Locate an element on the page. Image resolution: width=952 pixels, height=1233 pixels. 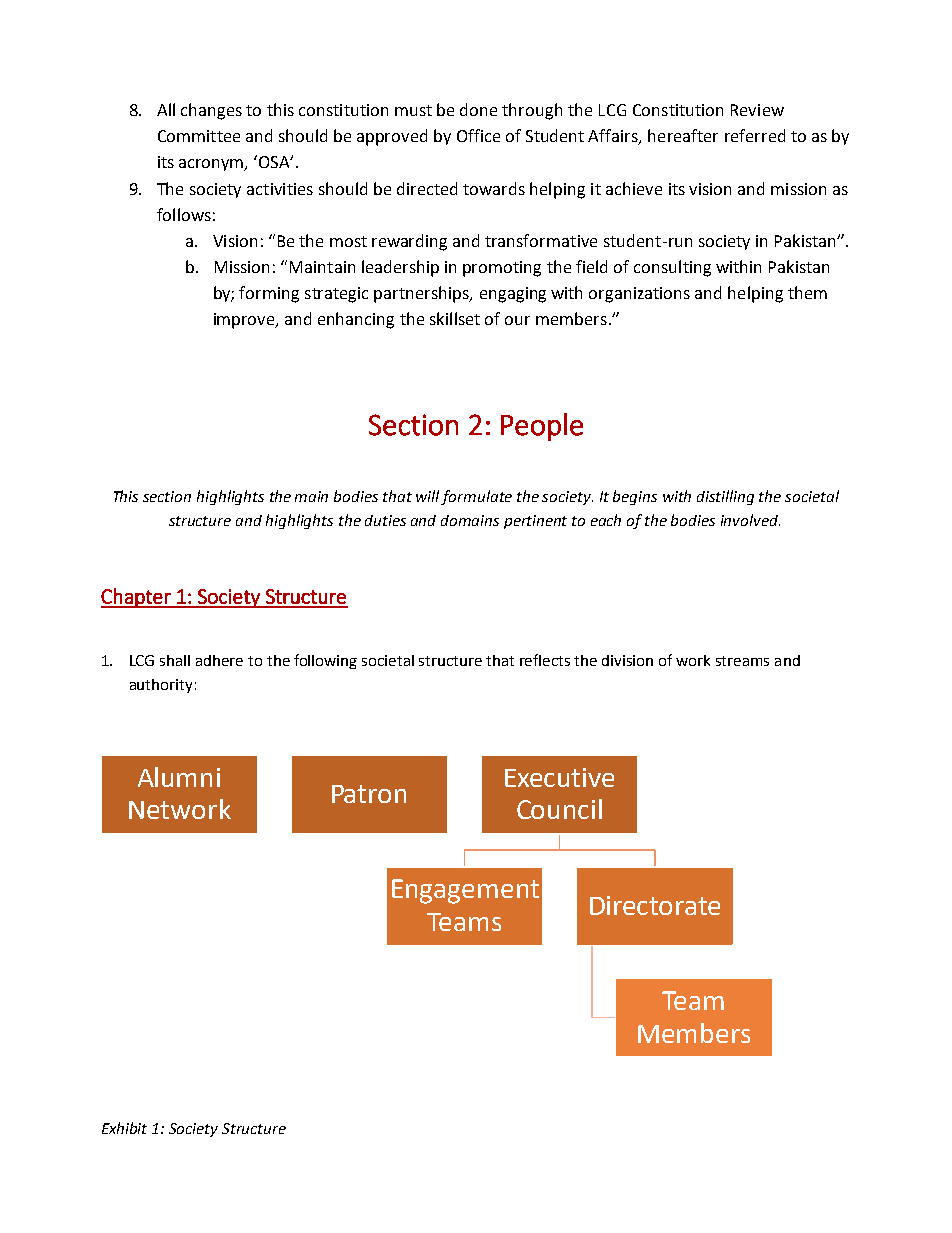
involved is located at coordinates (750, 520).
